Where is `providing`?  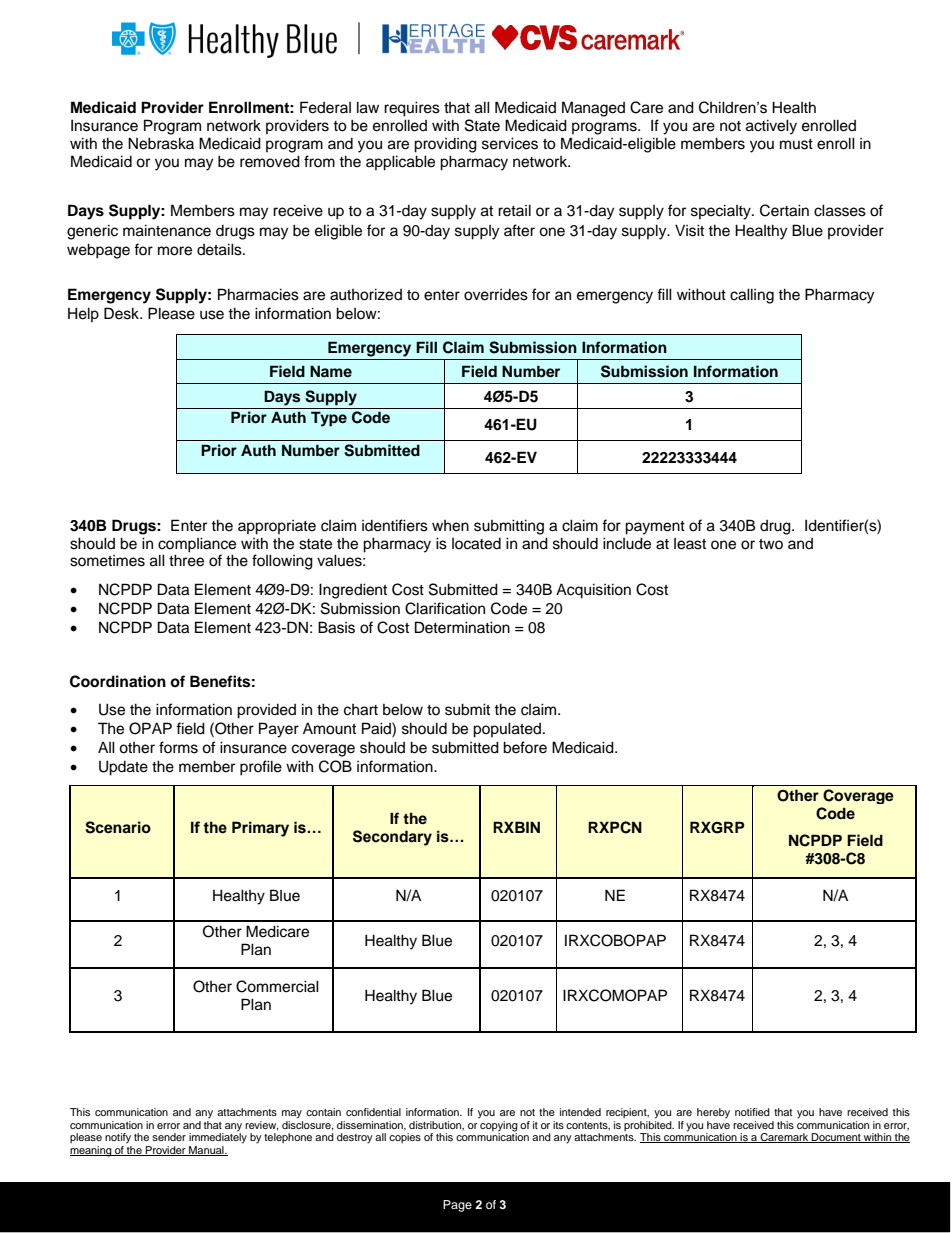
providing is located at coordinates (445, 145).
